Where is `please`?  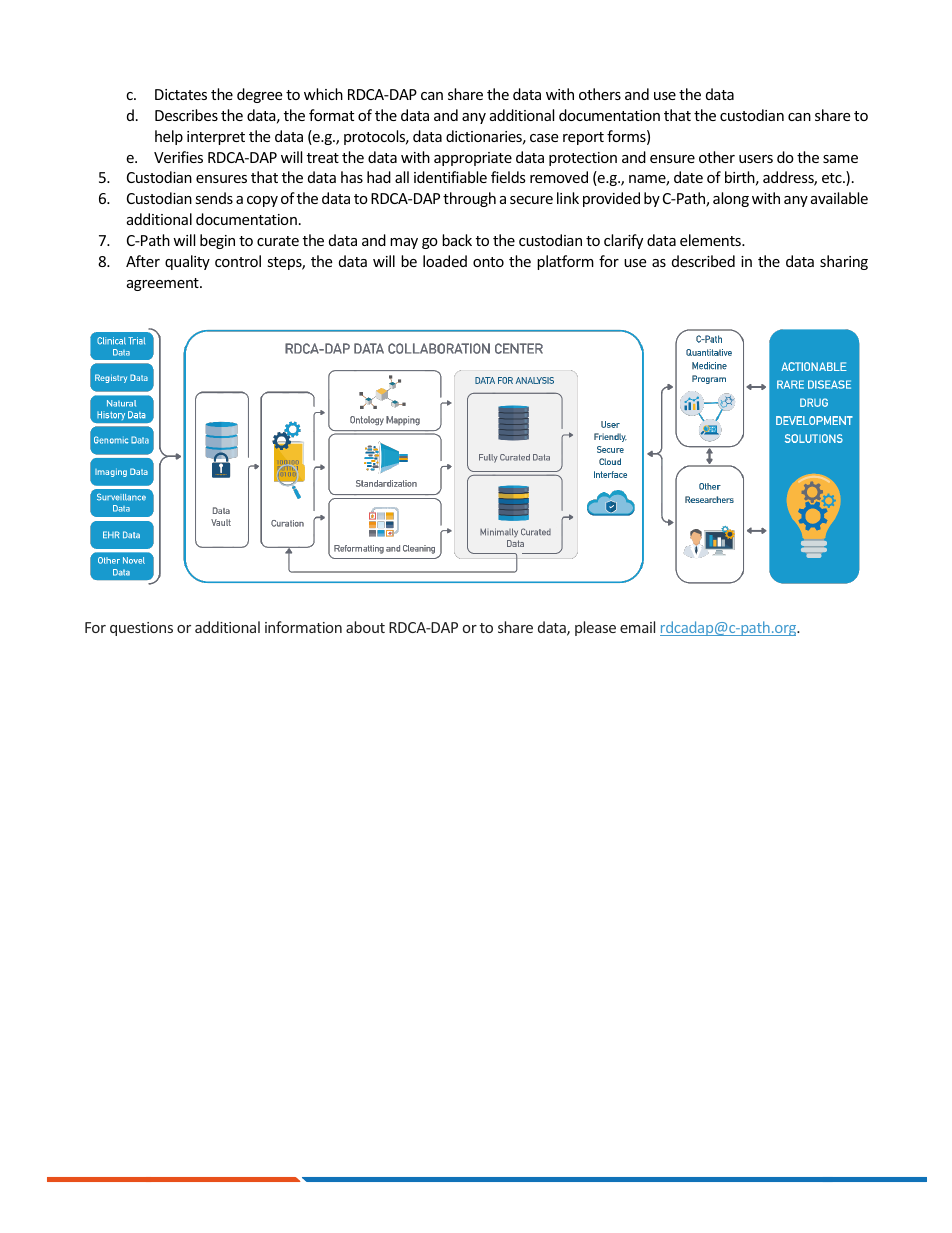 please is located at coordinates (595, 628).
